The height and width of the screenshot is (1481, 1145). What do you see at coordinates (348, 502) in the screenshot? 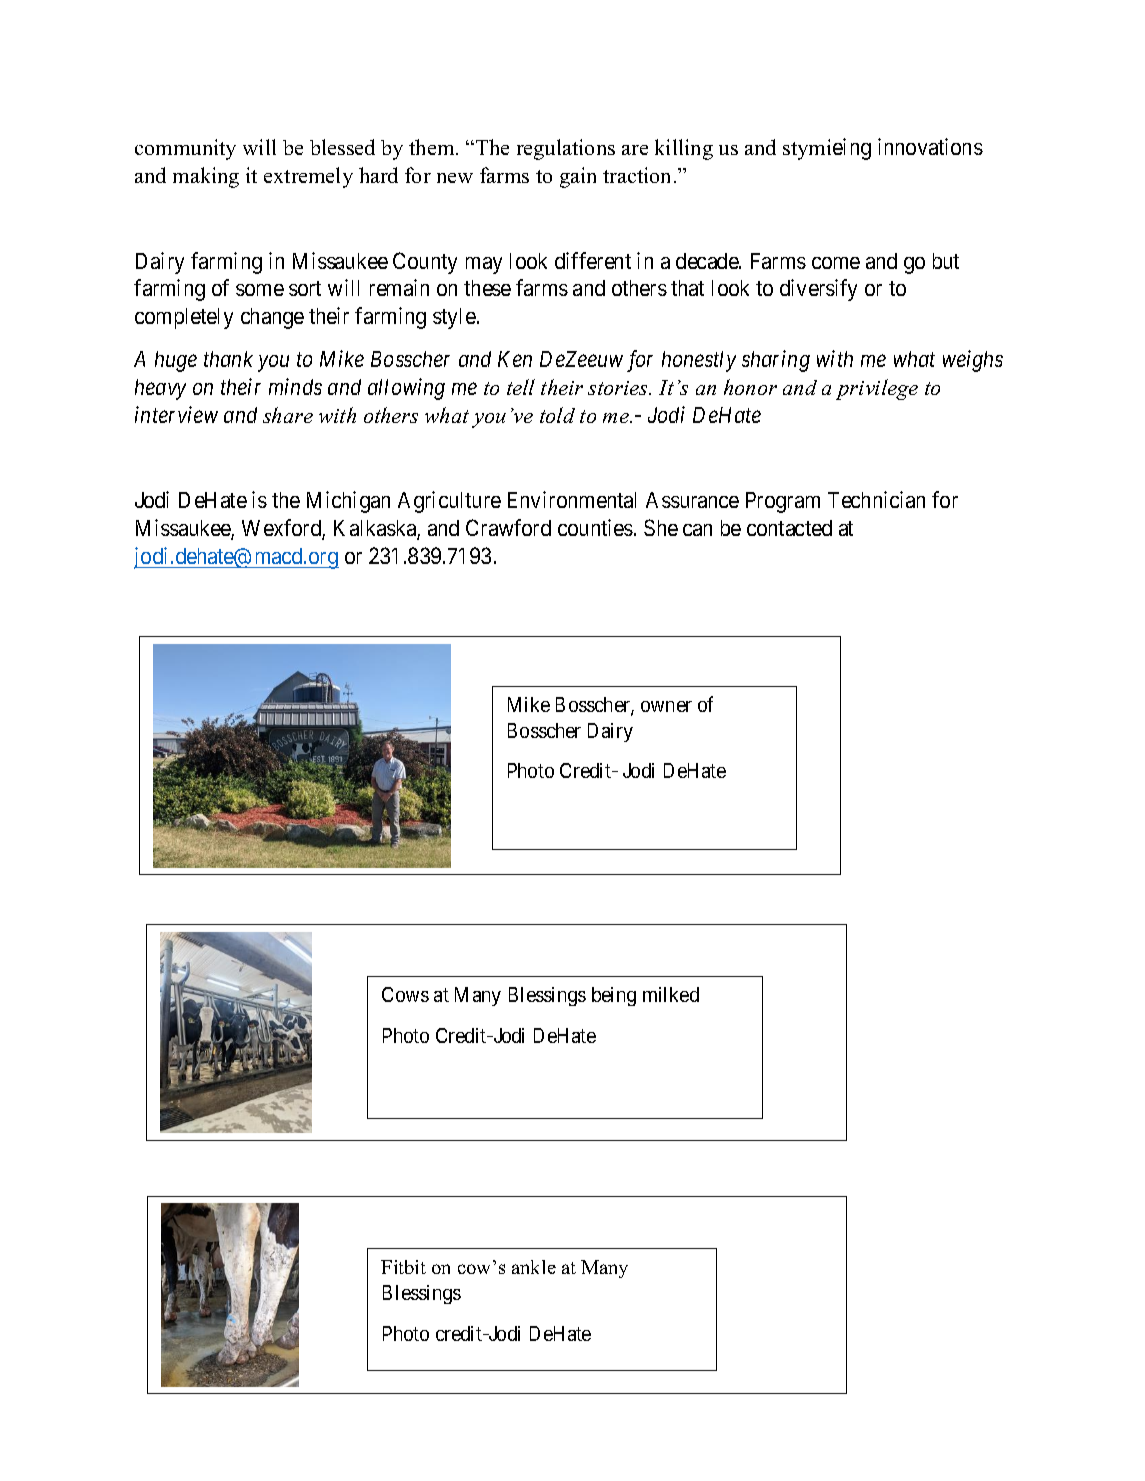
I see `Michigan` at bounding box center [348, 502].
